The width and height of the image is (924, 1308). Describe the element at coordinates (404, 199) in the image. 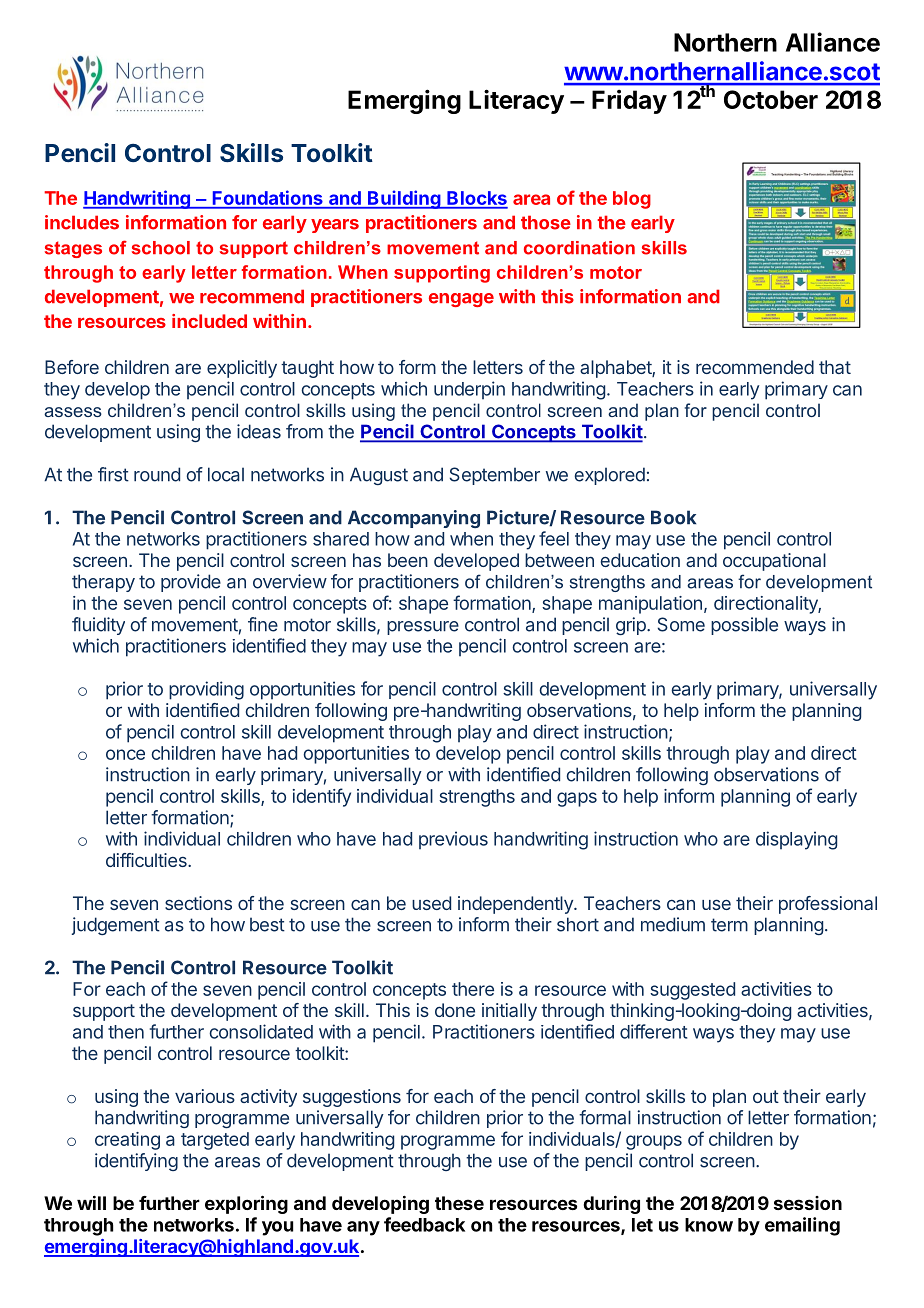

I see `Building` at that location.
